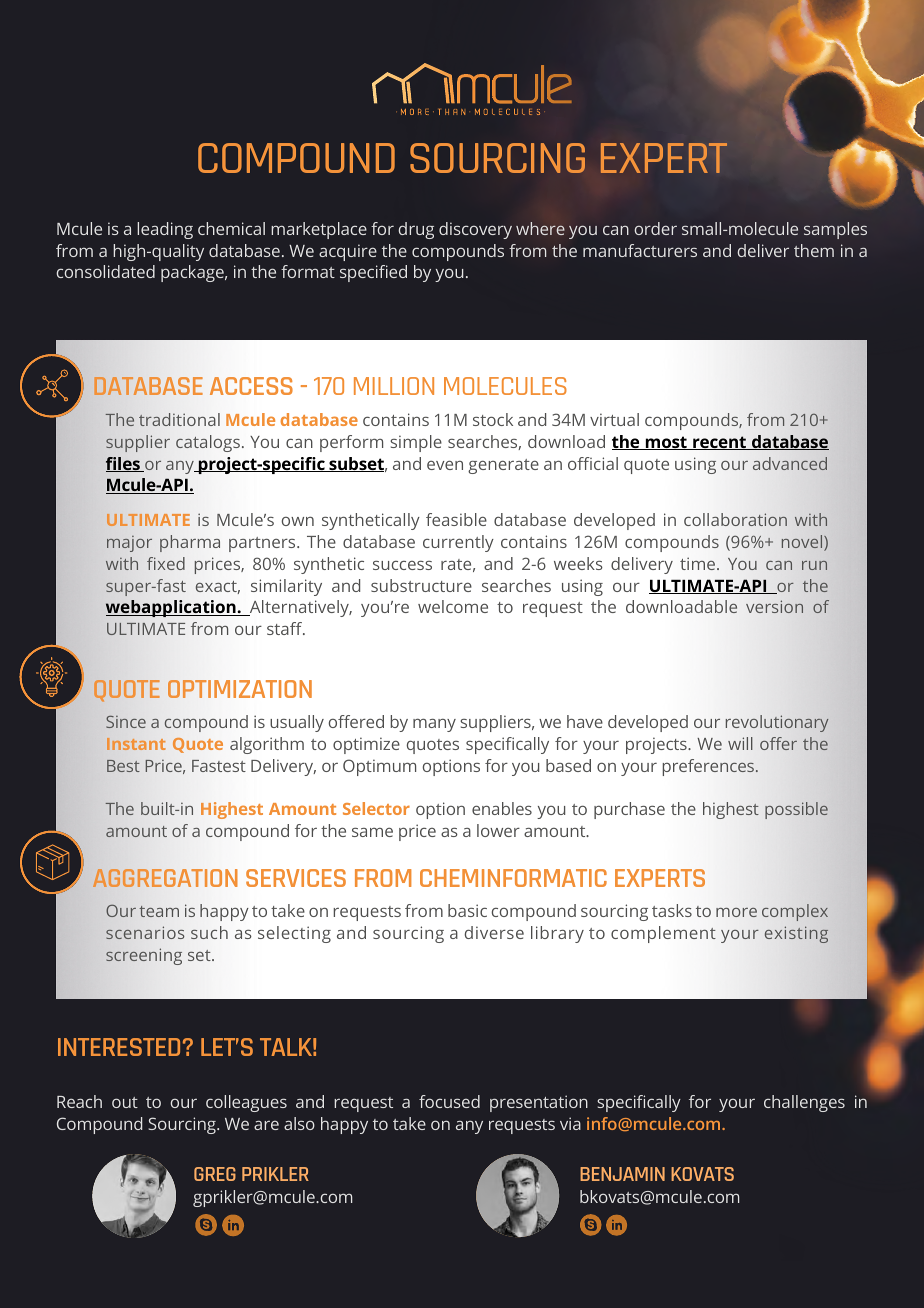 Image resolution: width=924 pixels, height=1308 pixels. Describe the element at coordinates (736, 912) in the page. I see `more` at that location.
